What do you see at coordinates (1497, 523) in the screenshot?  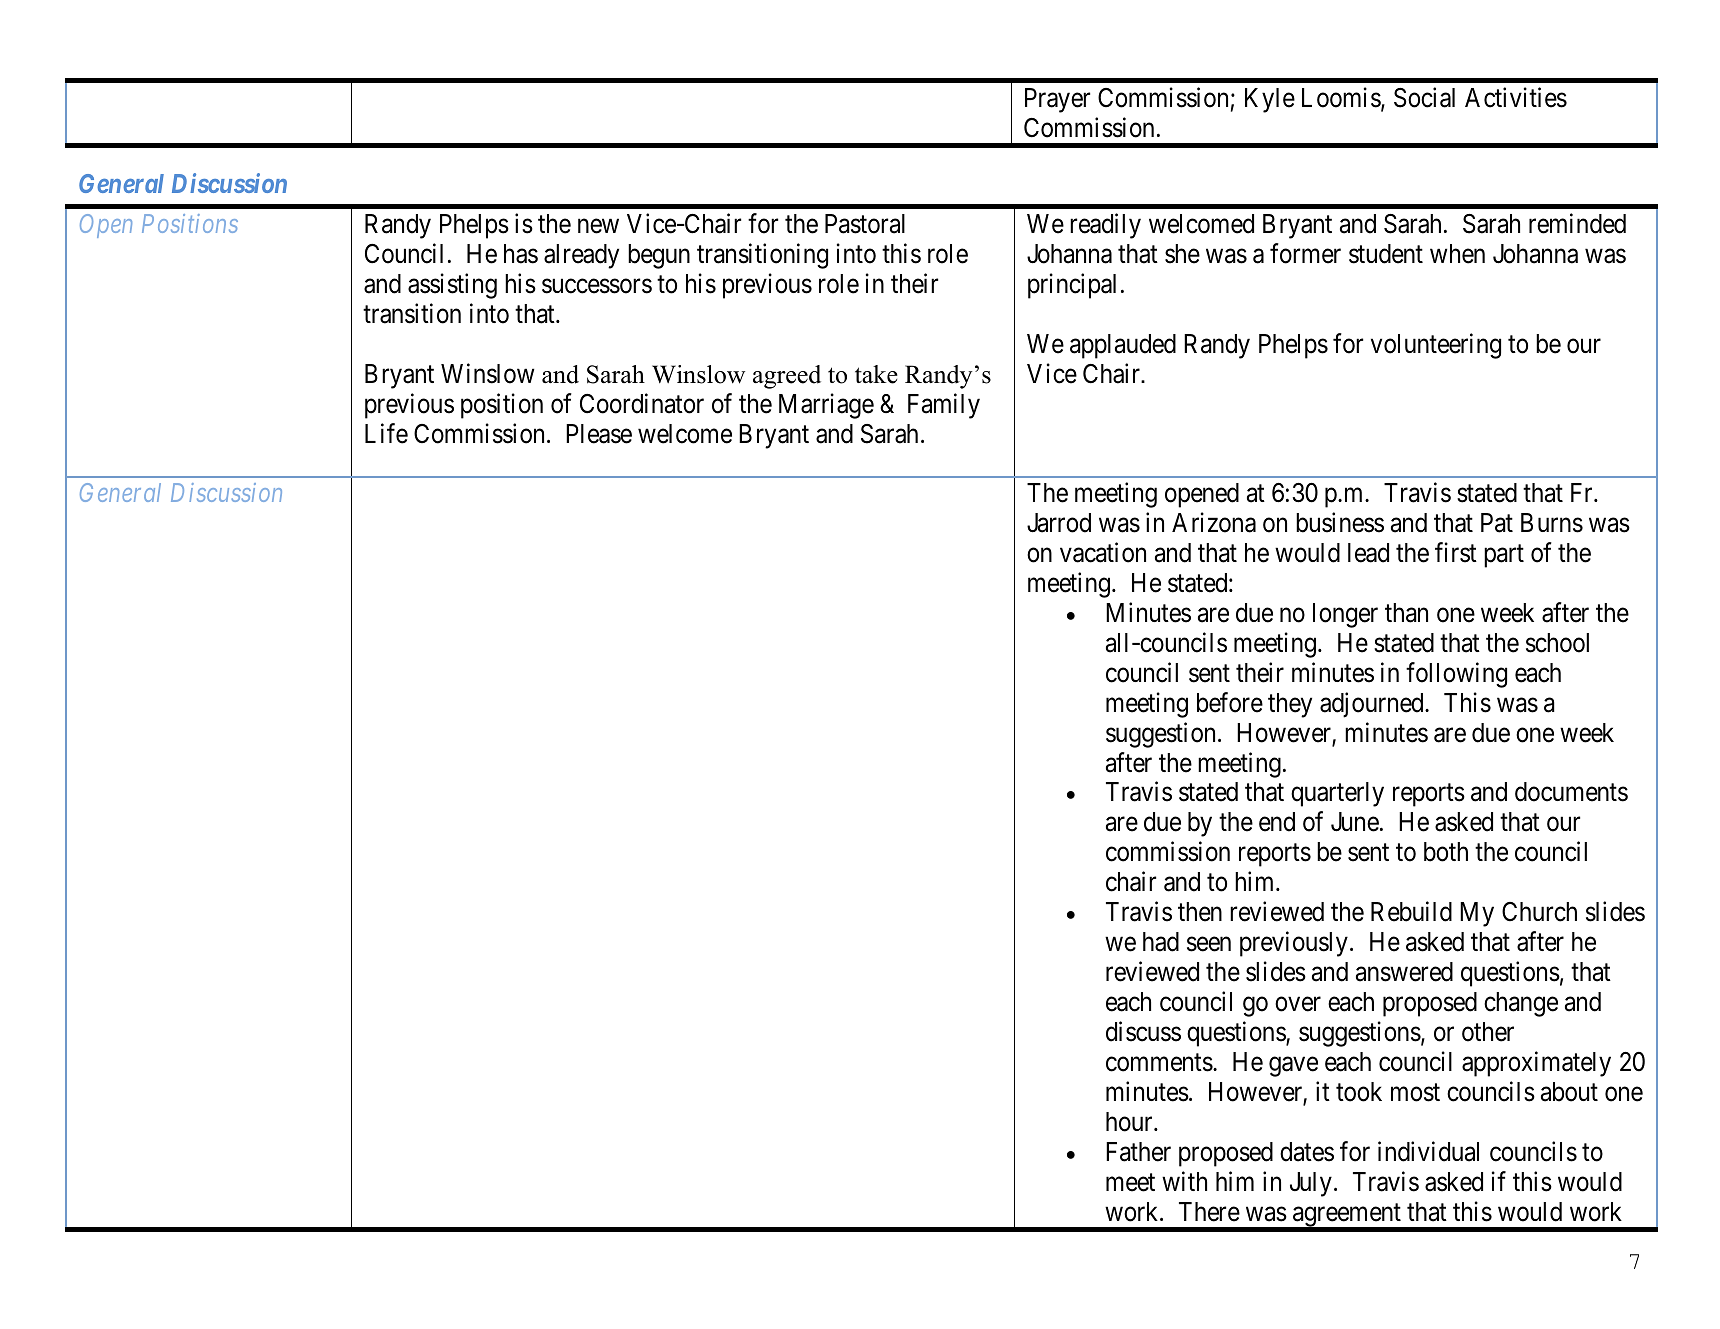 I see `Pat` at bounding box center [1497, 523].
